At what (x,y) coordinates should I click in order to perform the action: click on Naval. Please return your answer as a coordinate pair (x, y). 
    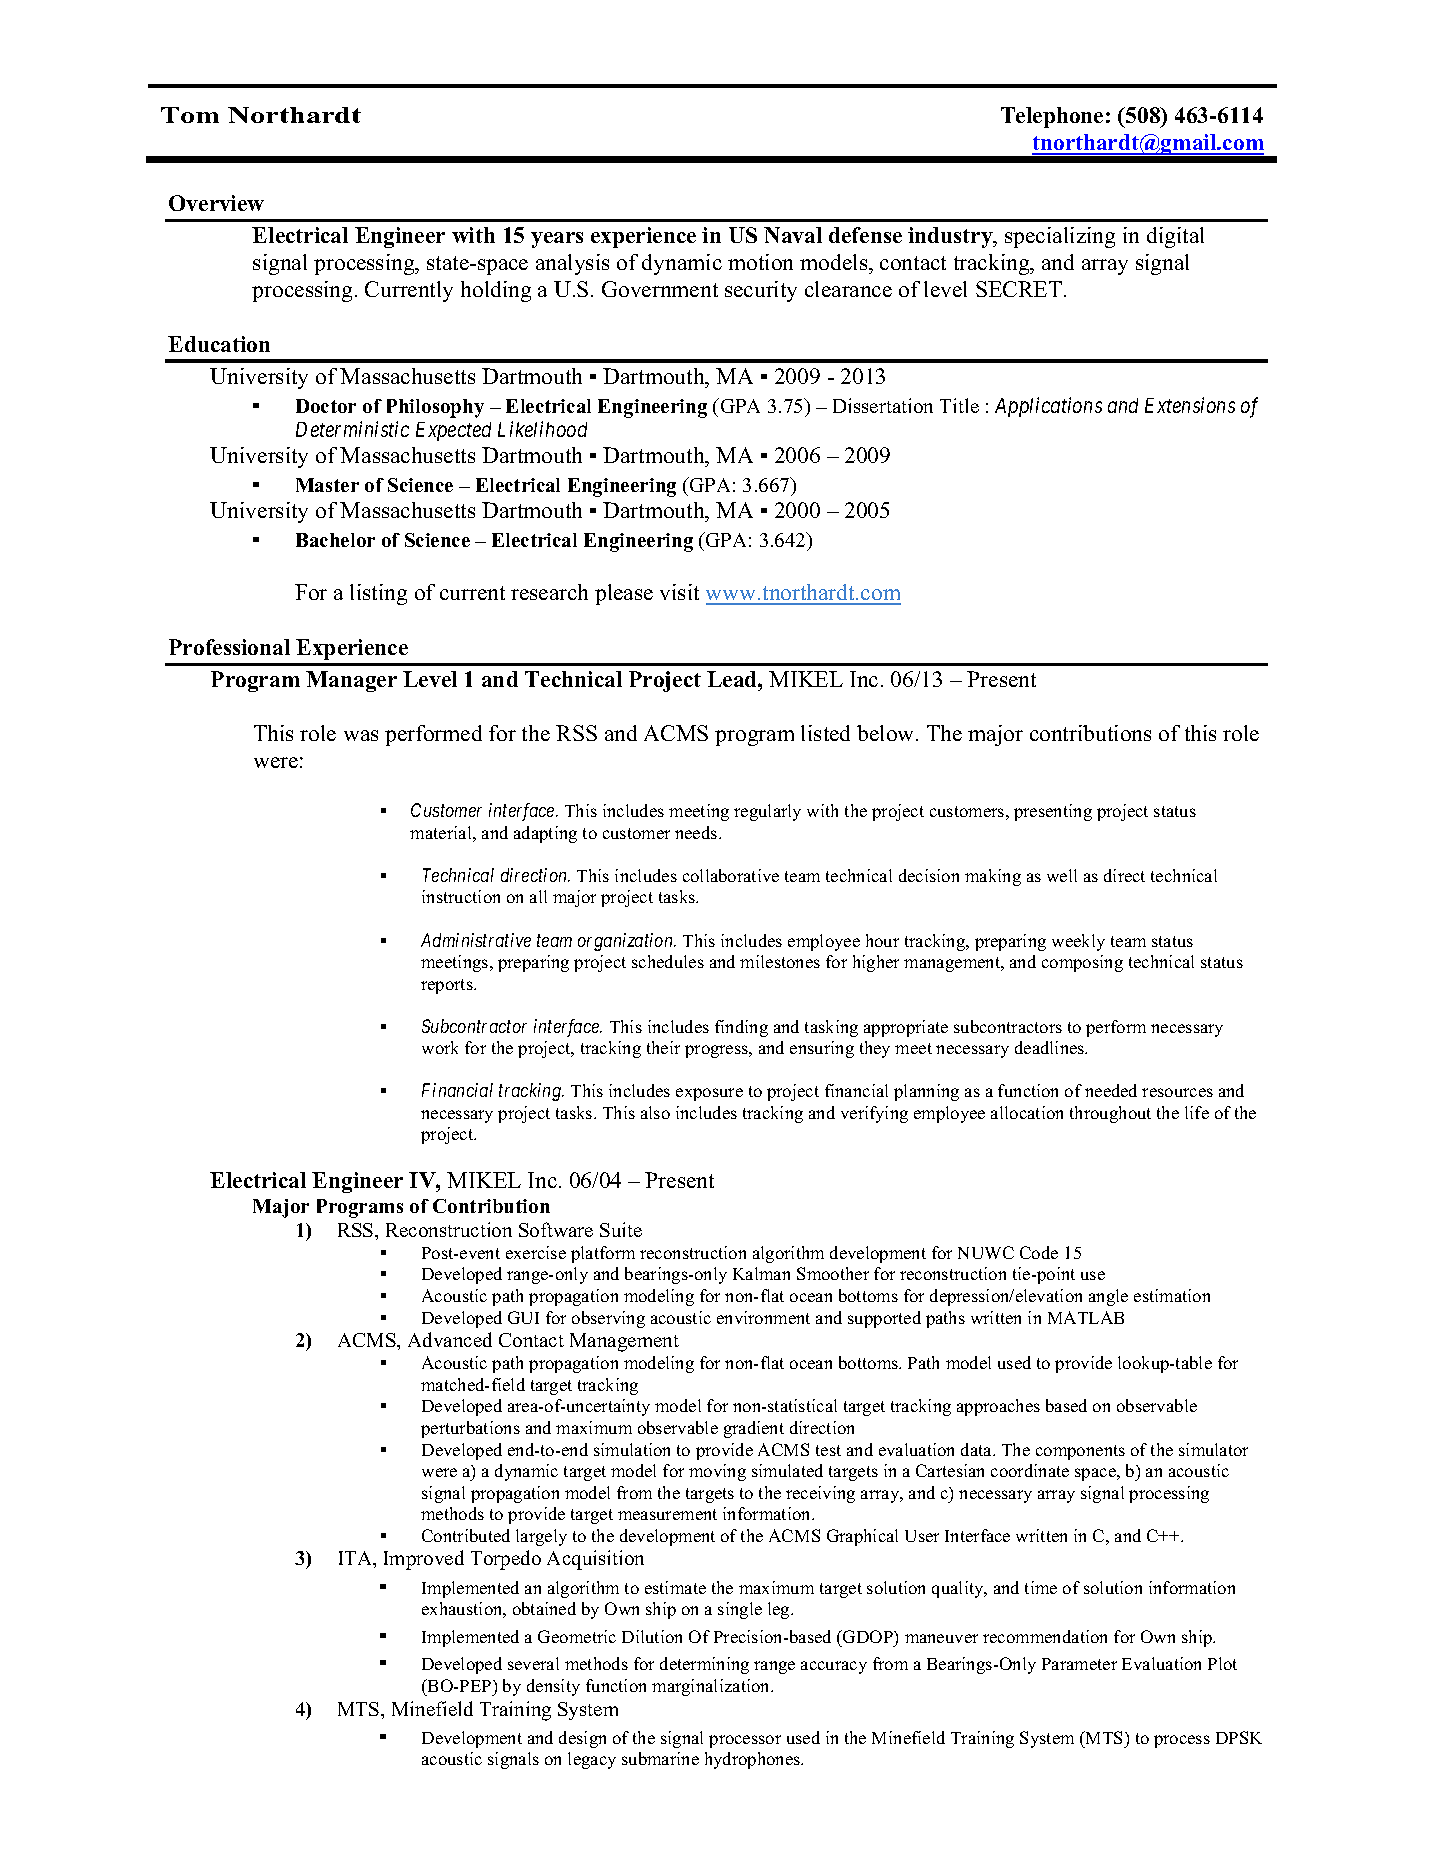
    Looking at the image, I should click on (793, 235).
